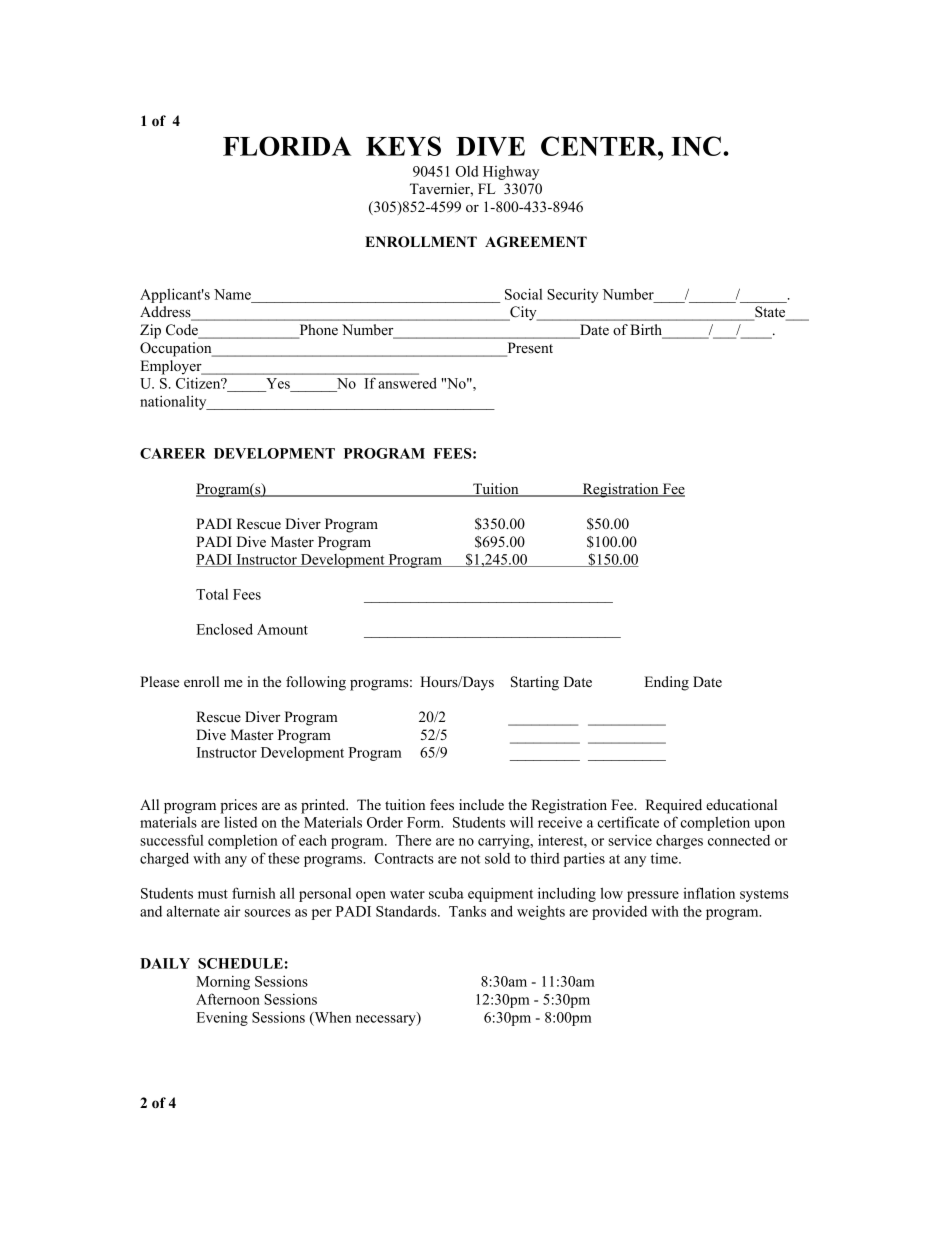 This screenshot has width=952, height=1233. Describe the element at coordinates (535, 683) in the screenshot. I see `Starting` at that location.
